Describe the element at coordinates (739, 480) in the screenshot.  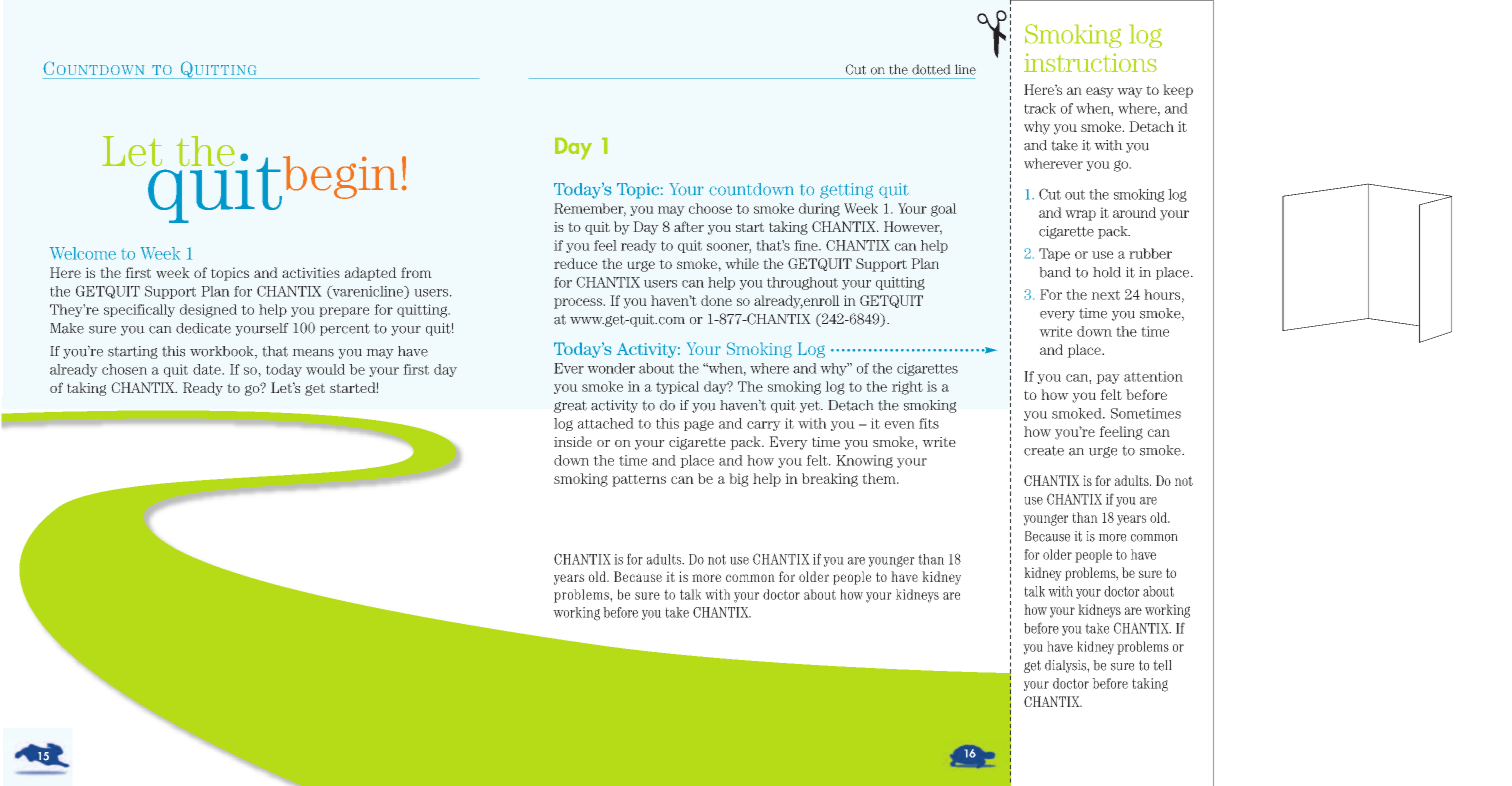
I see `big` at that location.
